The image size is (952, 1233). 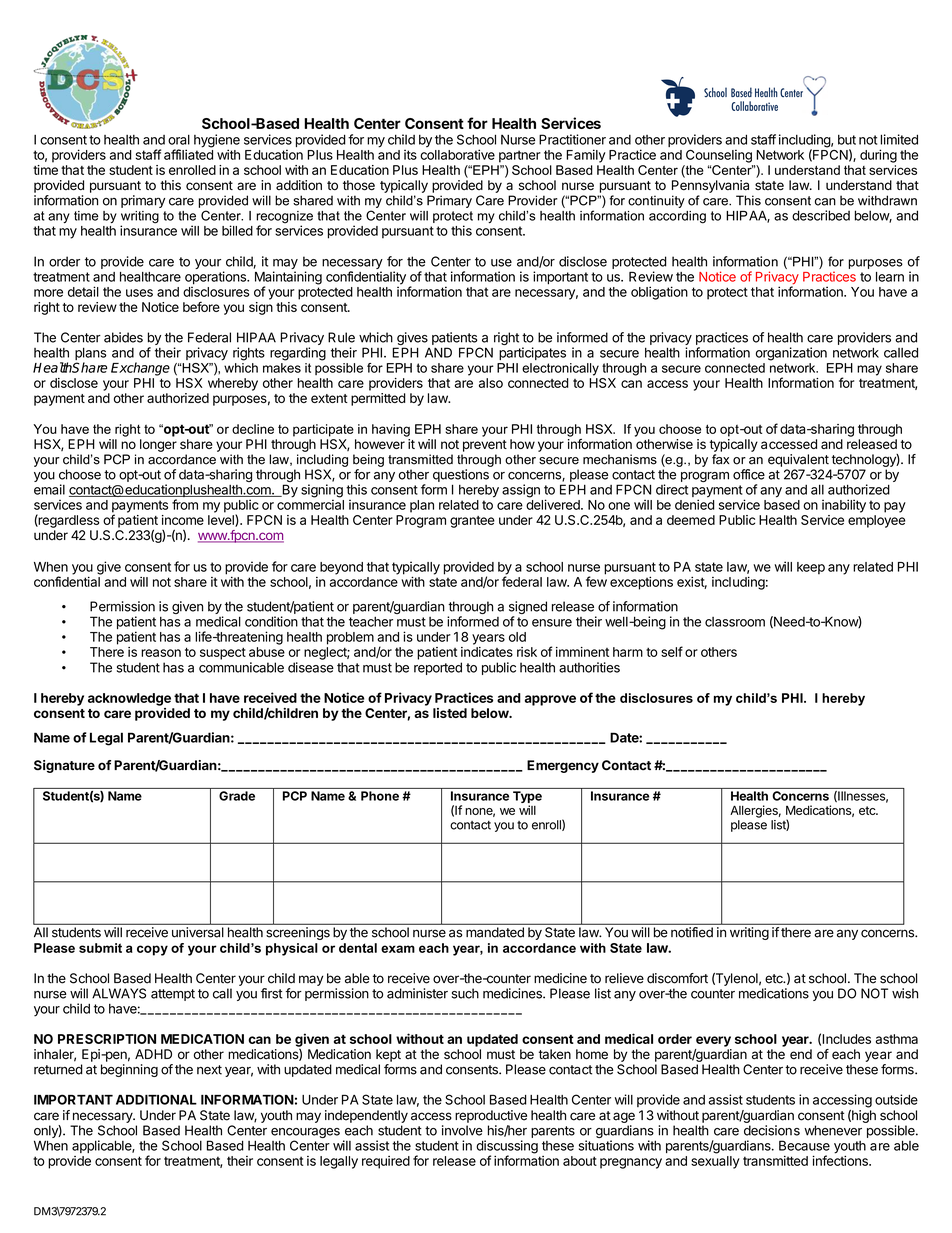 I want to click on indicates, so click(x=487, y=652).
